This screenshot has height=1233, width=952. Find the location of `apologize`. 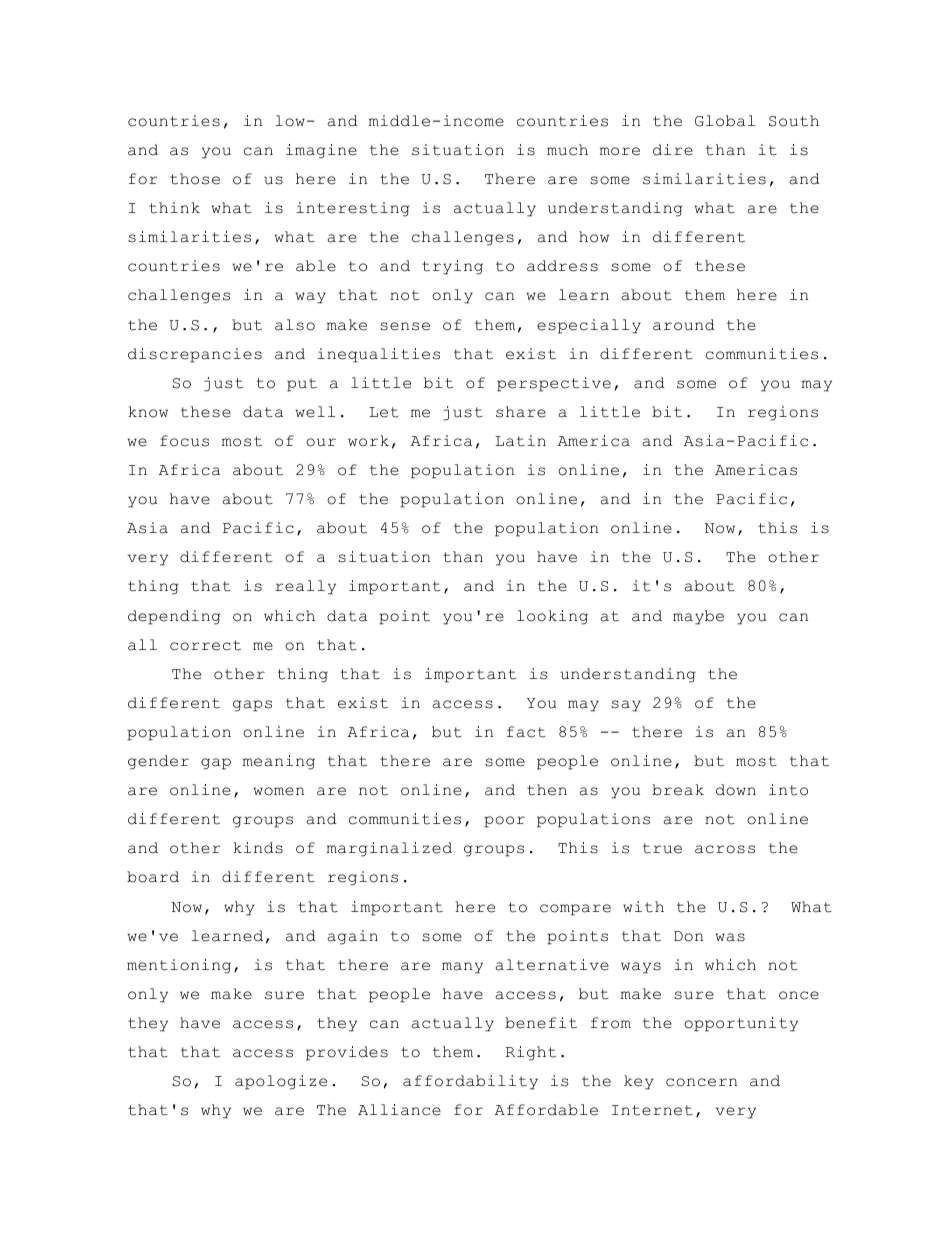

apologize is located at coordinates (281, 1082).
